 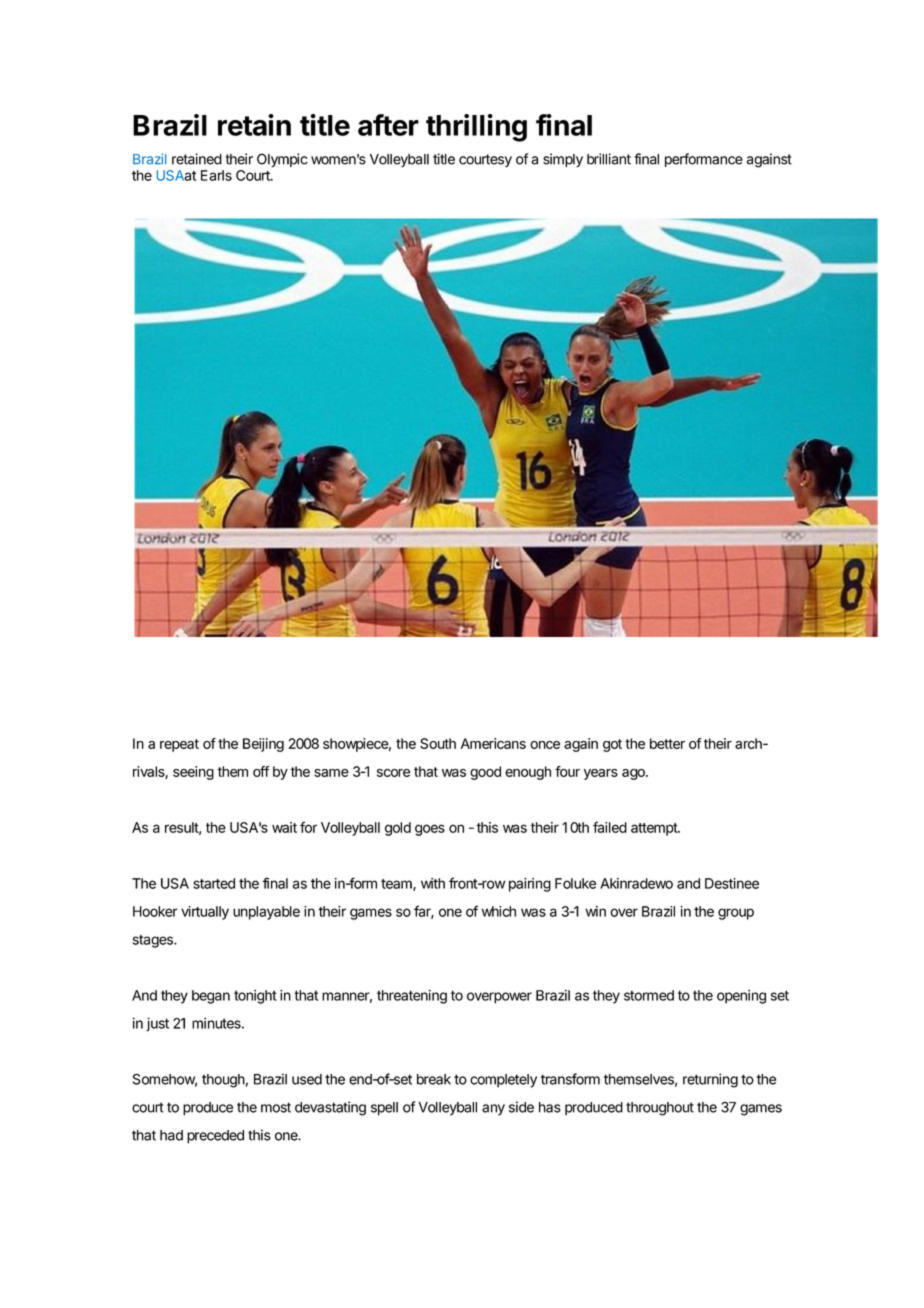 I want to click on with, so click(x=433, y=883).
